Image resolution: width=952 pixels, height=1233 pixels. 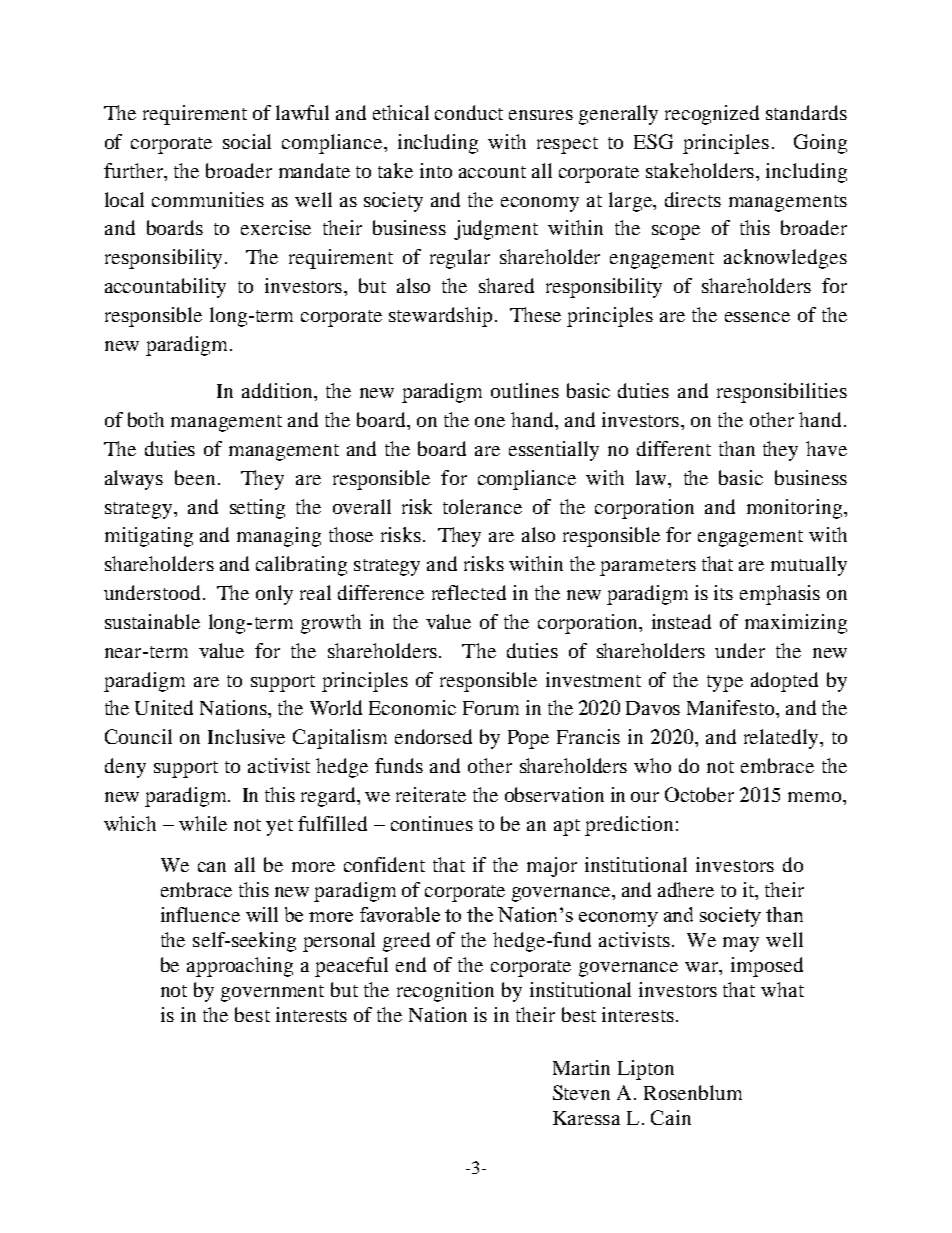 I want to click on recognized, so click(x=712, y=115).
